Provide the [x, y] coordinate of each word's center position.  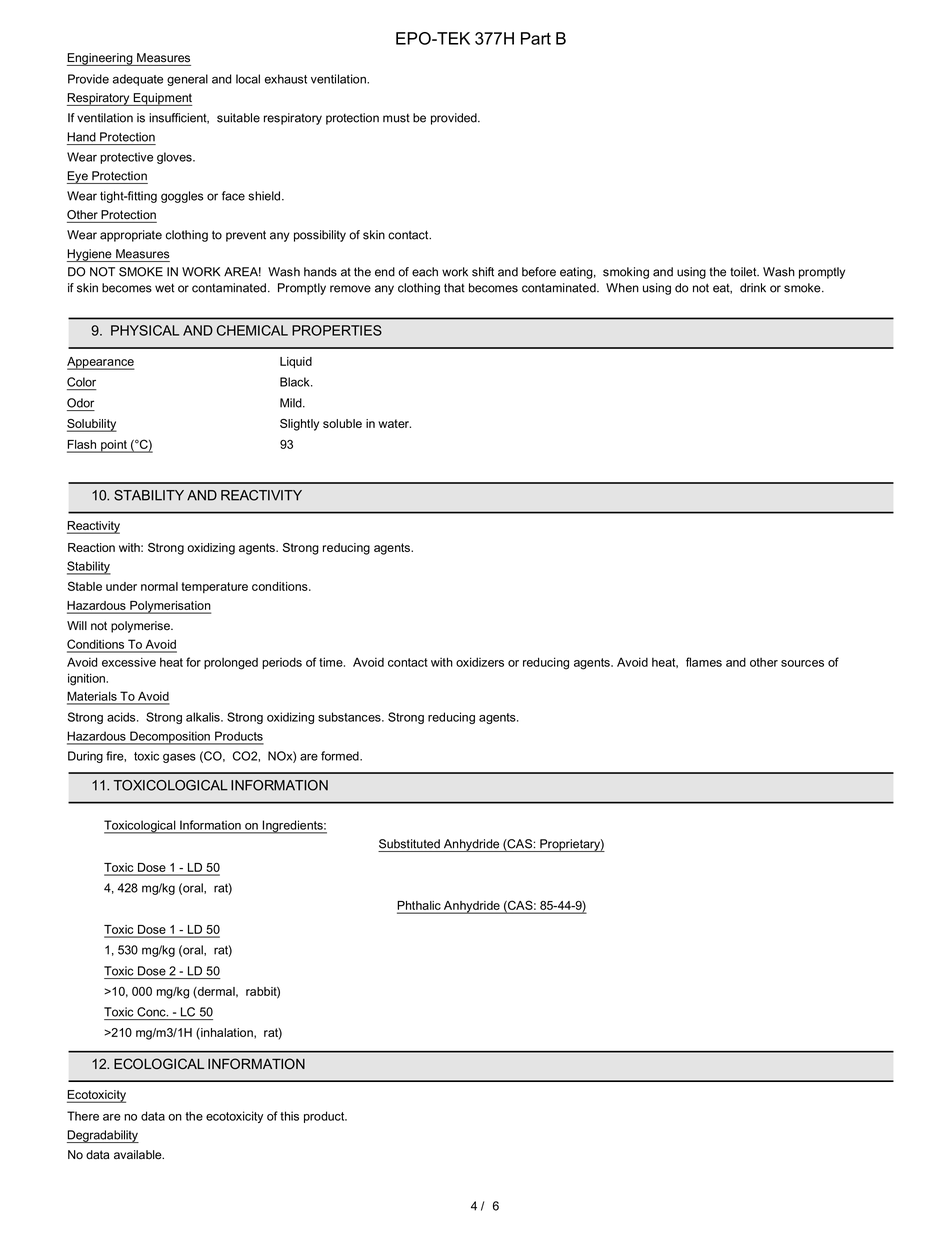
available [139, 1155]
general [187, 80]
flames [704, 662]
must [396, 118]
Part [536, 38]
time [332, 662]
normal [159, 586]
